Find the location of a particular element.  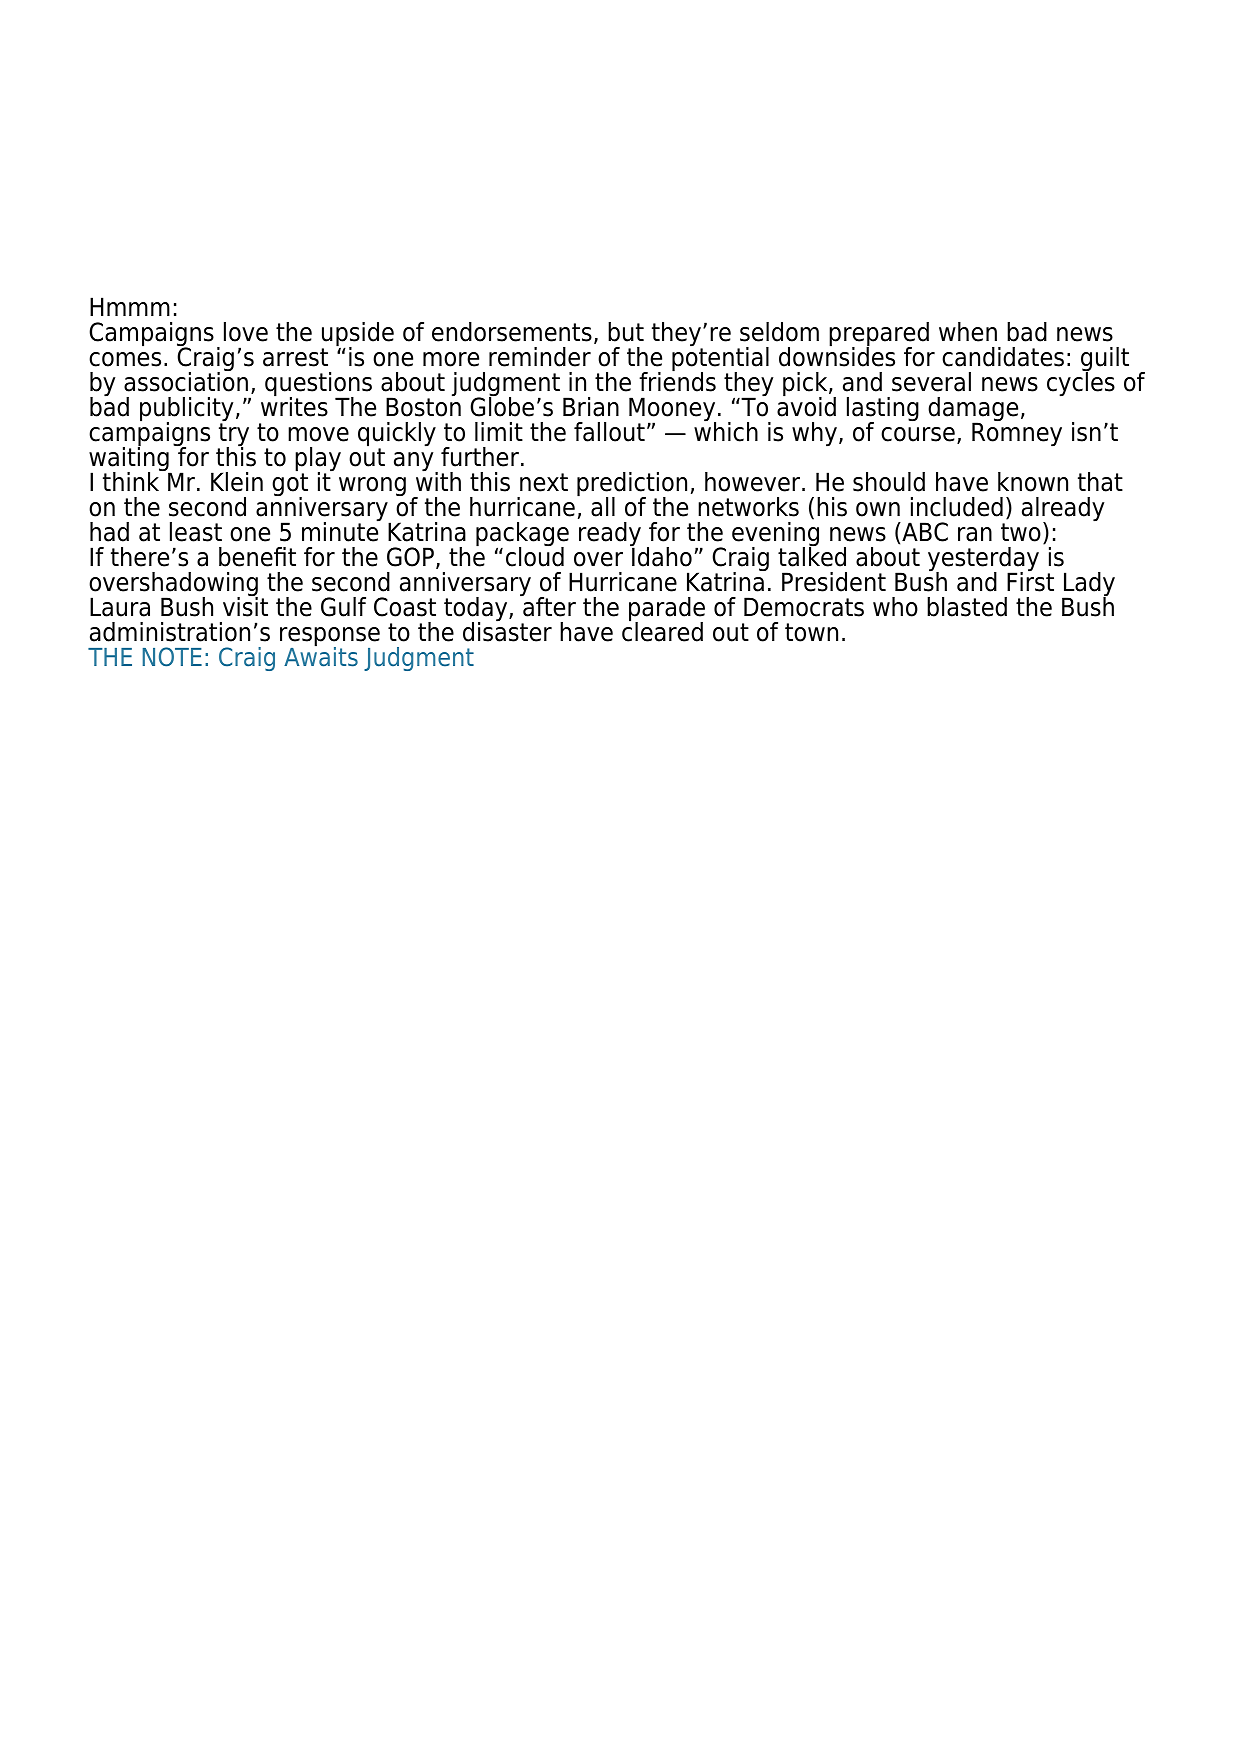

Klein is located at coordinates (237, 482).
